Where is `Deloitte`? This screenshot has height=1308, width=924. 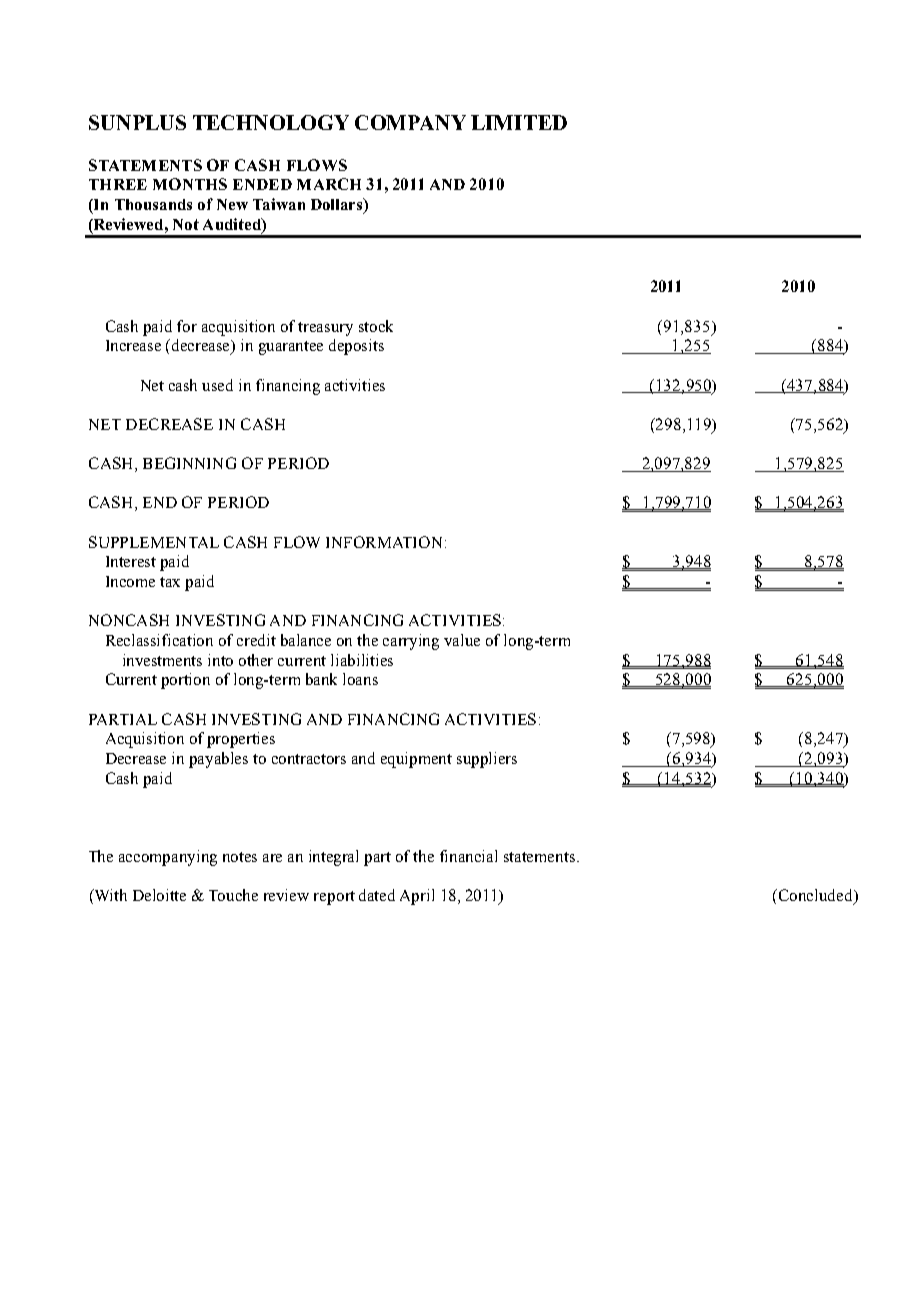
Deloitte is located at coordinates (159, 895).
